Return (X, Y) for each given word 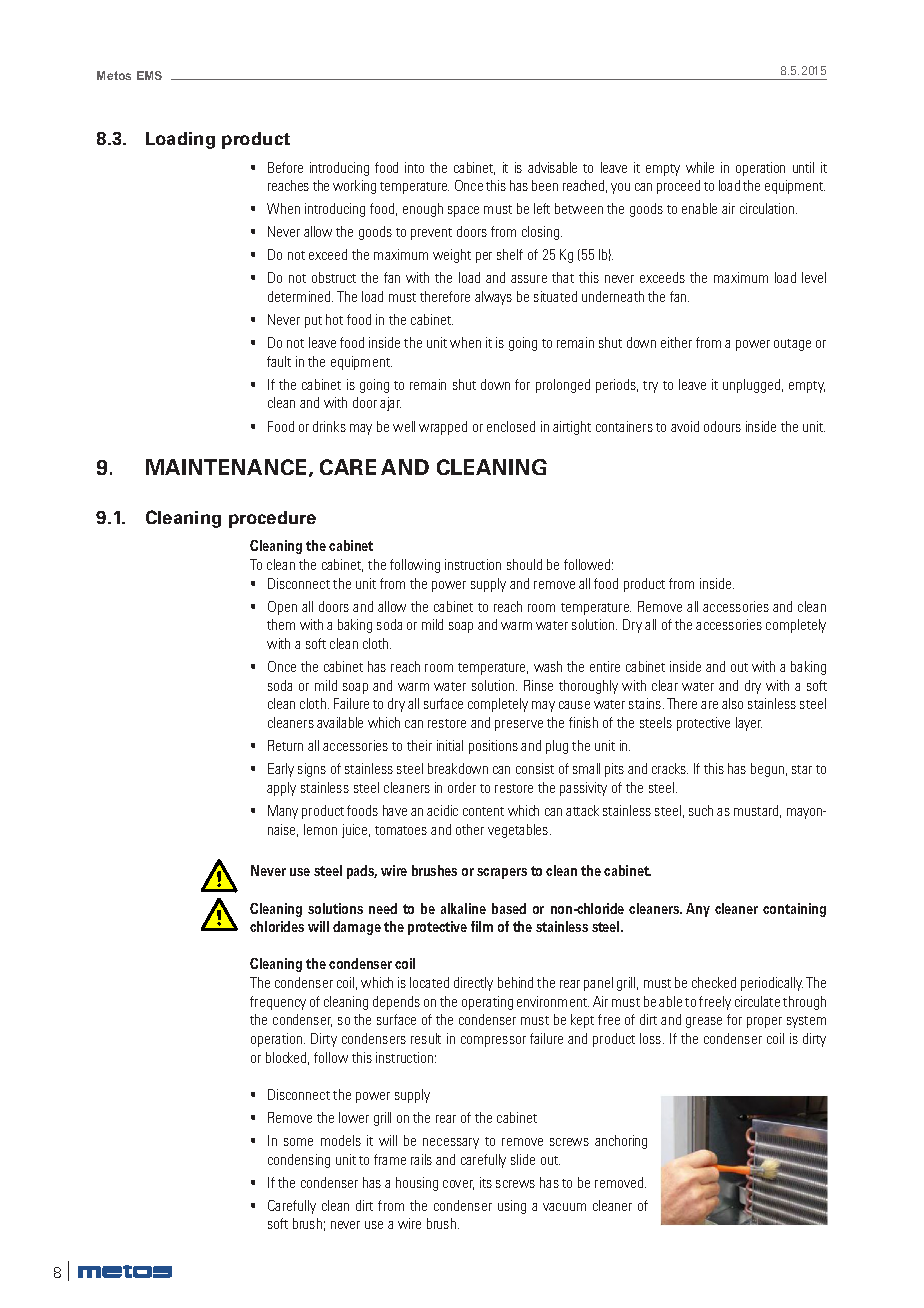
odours (722, 426)
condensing (299, 1161)
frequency (278, 1003)
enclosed (511, 426)
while (700, 167)
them (281, 624)
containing (794, 910)
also (732, 703)
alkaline (463, 908)
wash (548, 666)
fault (279, 361)
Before (285, 167)
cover (458, 1185)
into (414, 167)
